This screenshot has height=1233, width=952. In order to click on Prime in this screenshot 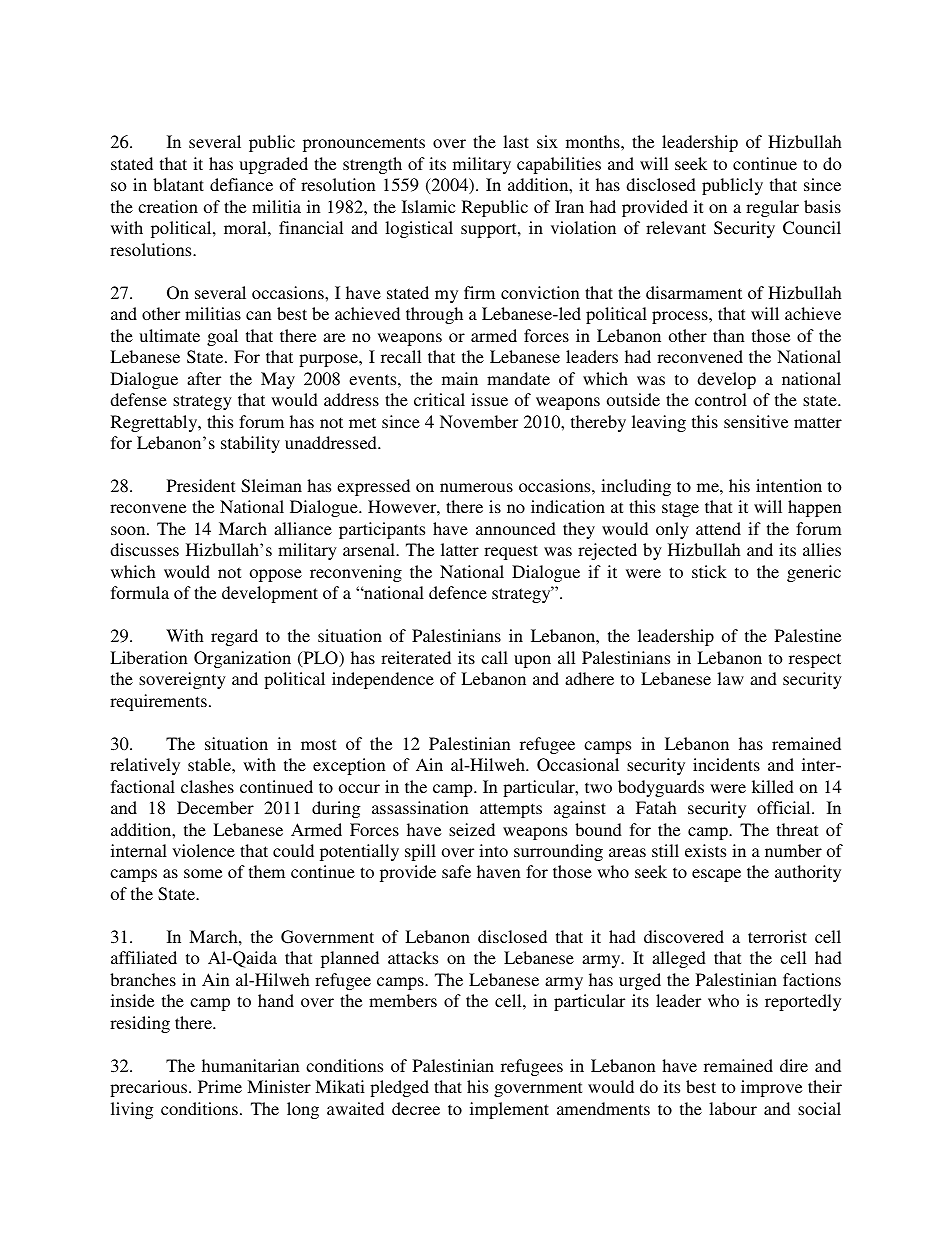, I will do `click(220, 1086)`.
